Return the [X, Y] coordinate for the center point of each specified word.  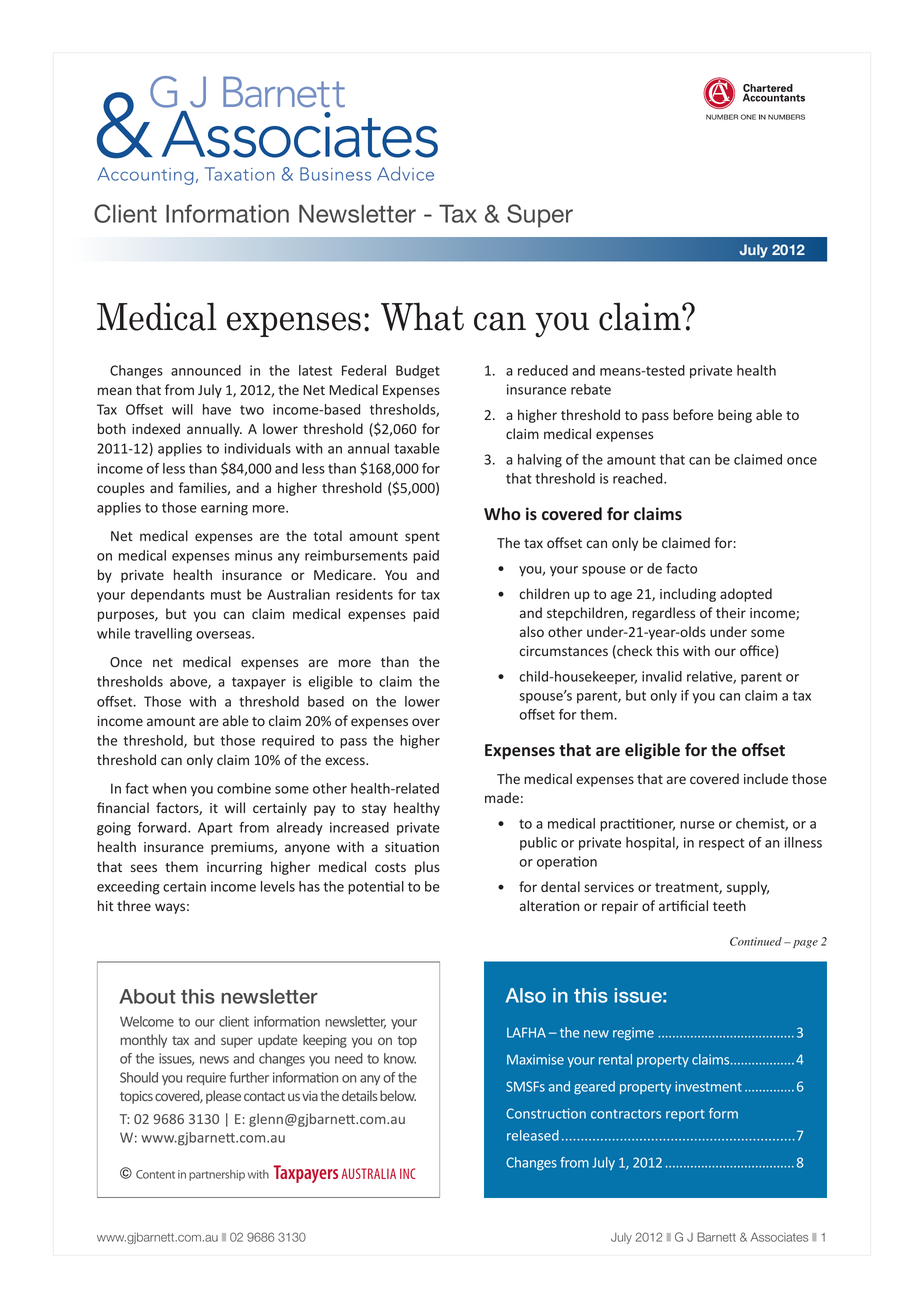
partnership [217, 1175]
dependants [168, 595]
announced [206, 370]
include [766, 778]
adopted [746, 595]
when [169, 788]
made [502, 797]
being [735, 416]
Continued [756, 941]
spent [422, 538]
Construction [546, 1113]
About [147, 996]
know [400, 1058]
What [422, 316]
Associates [779, 1237]
